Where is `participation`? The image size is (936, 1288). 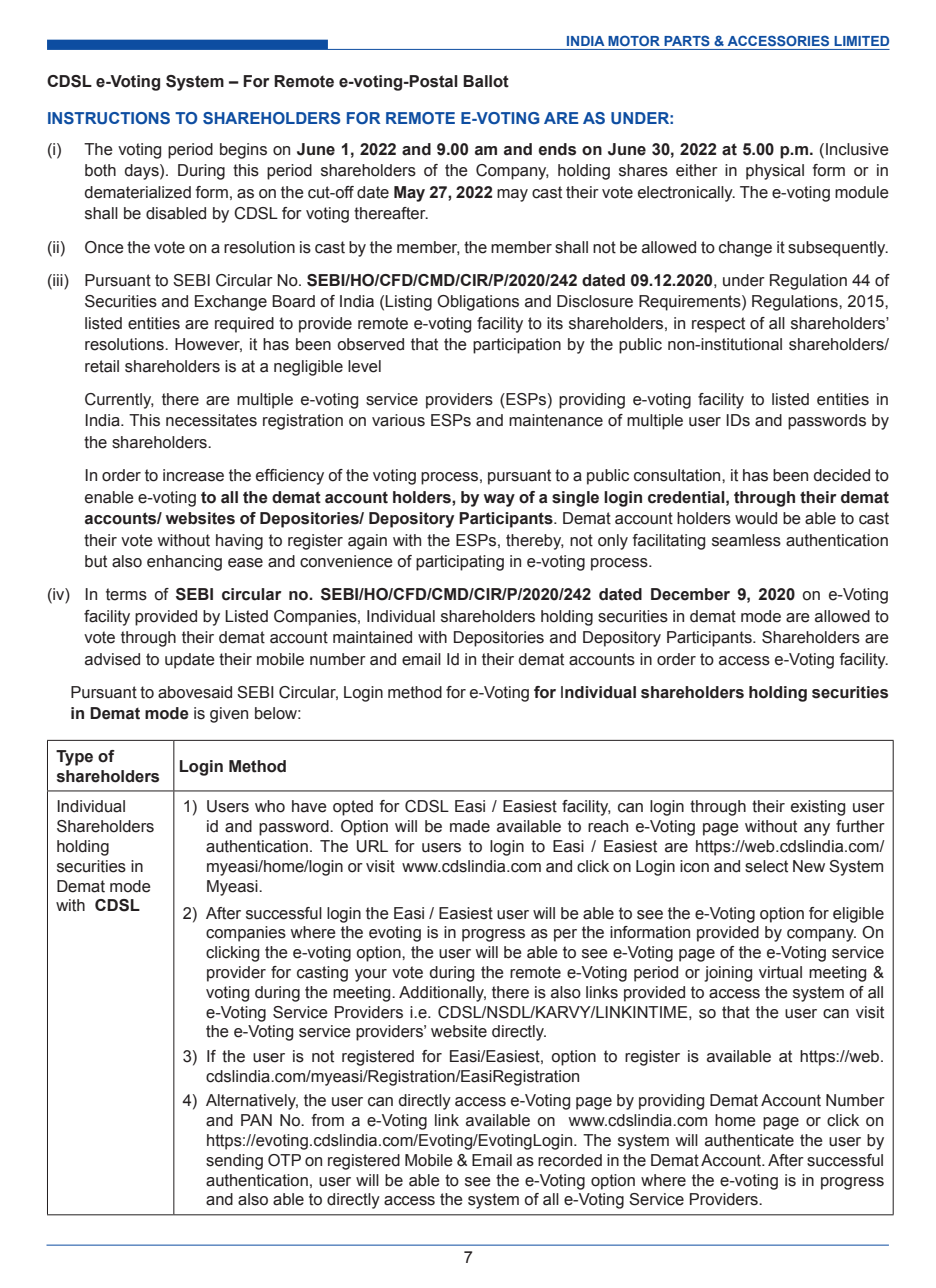 participation is located at coordinates (517, 346).
